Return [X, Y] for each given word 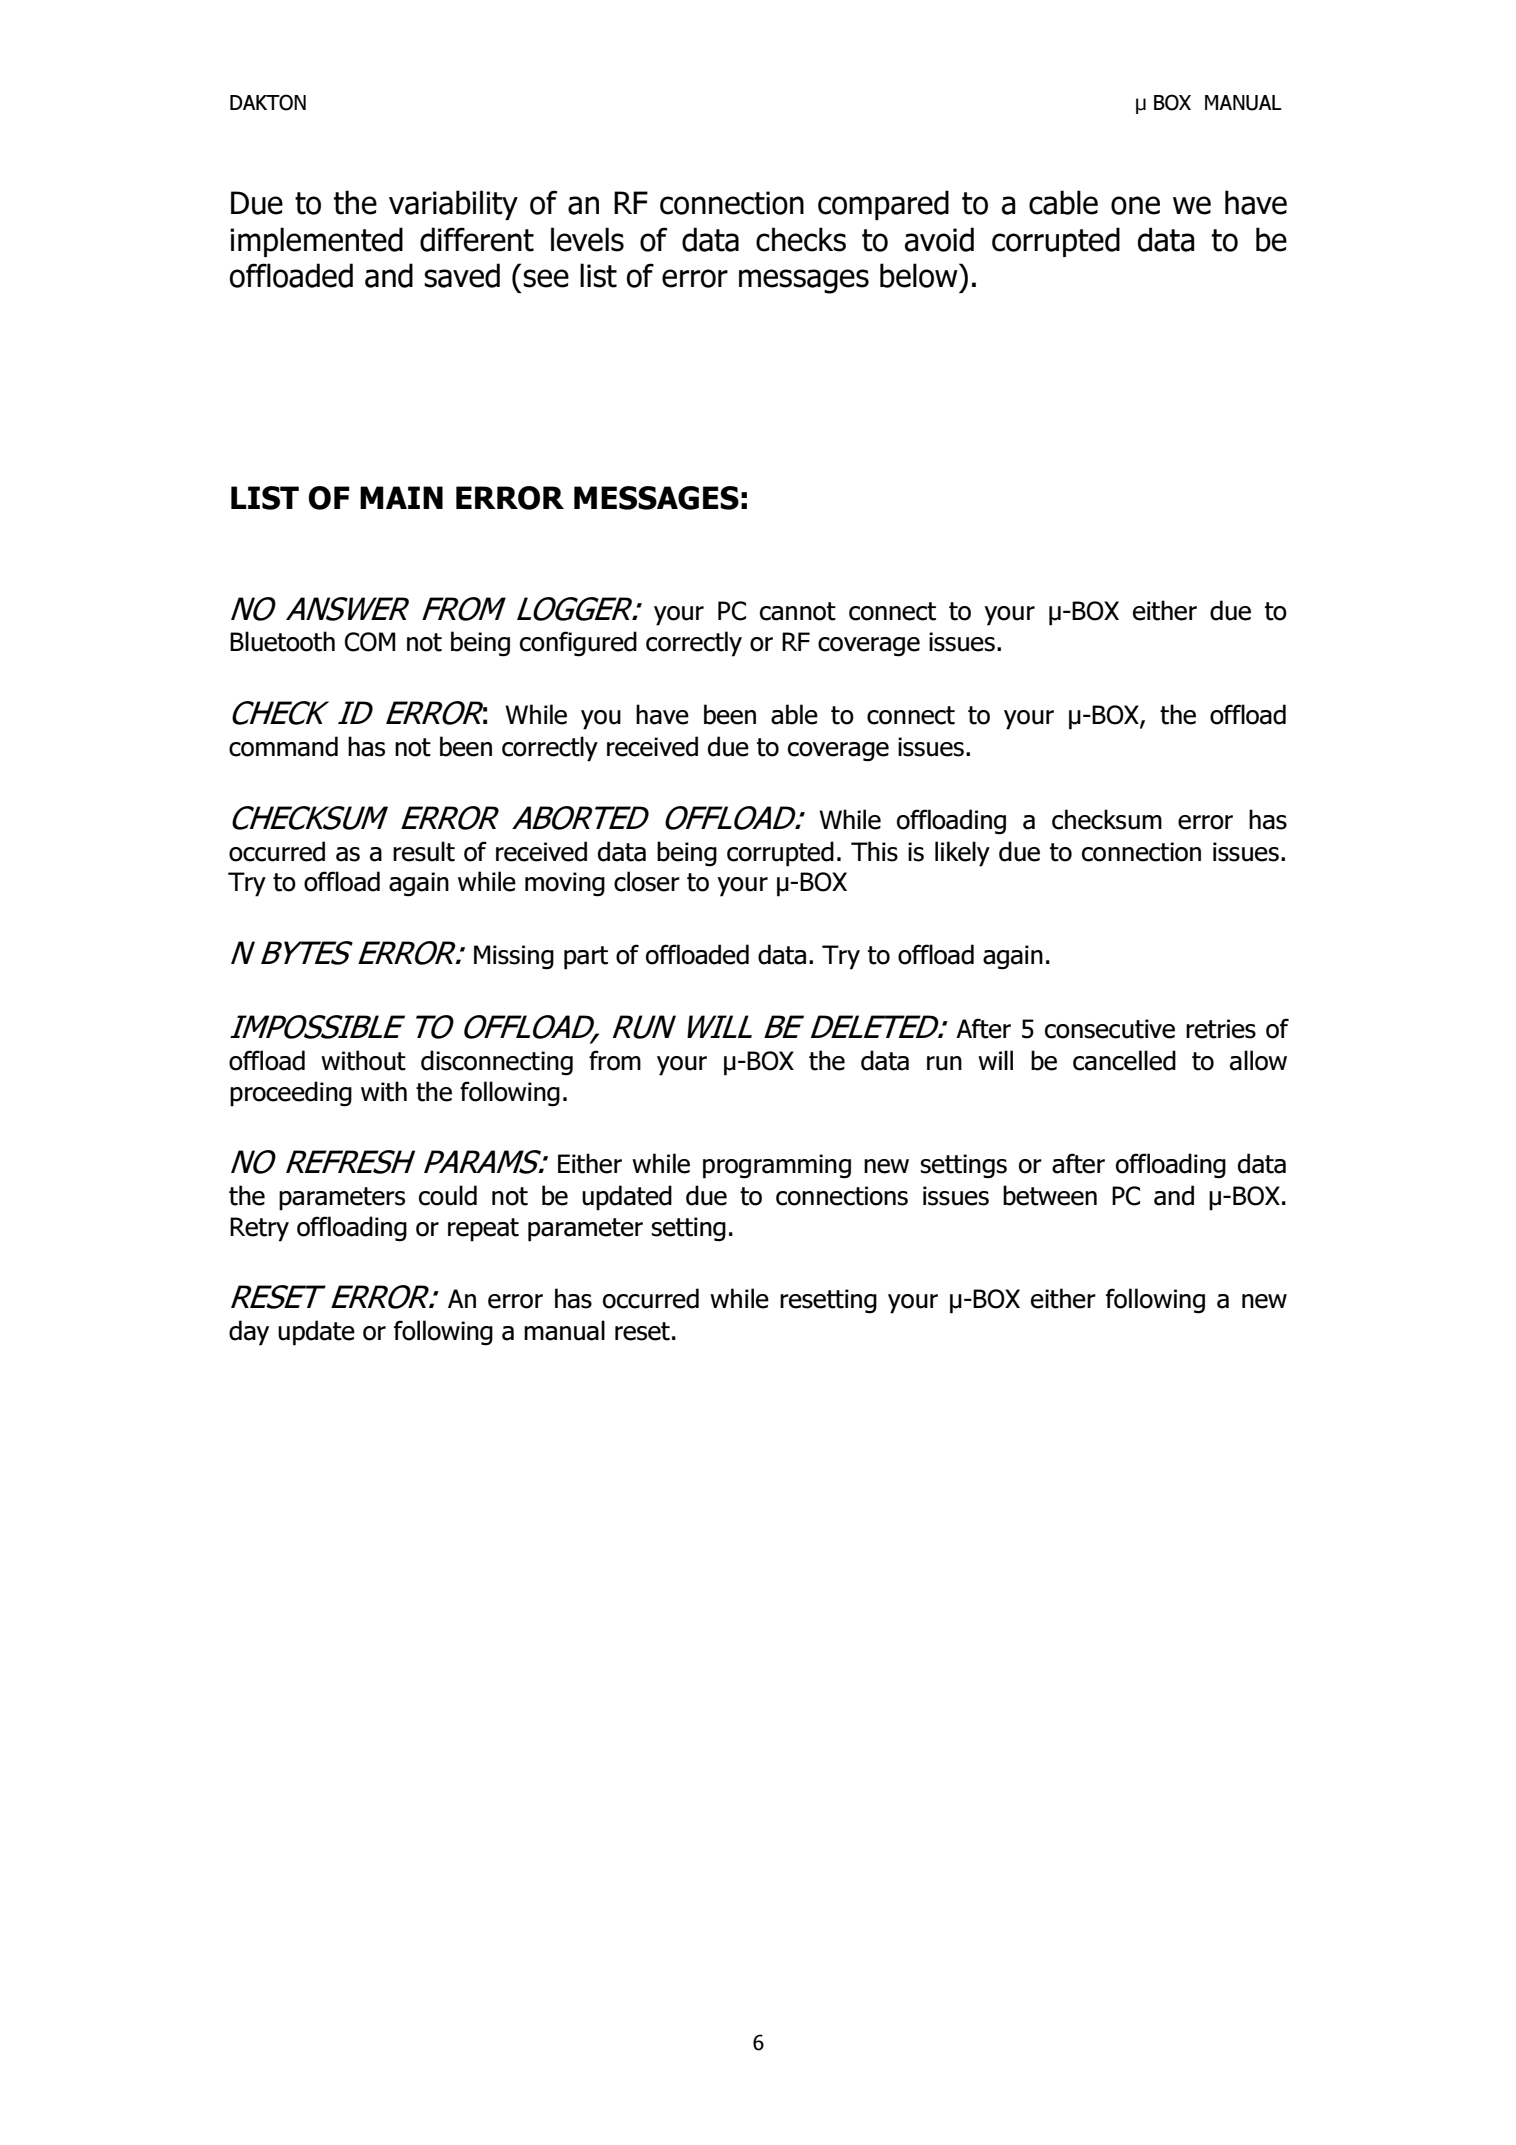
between [1050, 1195]
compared [883, 205]
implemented [316, 242]
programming [777, 1166]
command [283, 746]
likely [962, 854]
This [874, 851]
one [1135, 205]
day [249, 1333]
